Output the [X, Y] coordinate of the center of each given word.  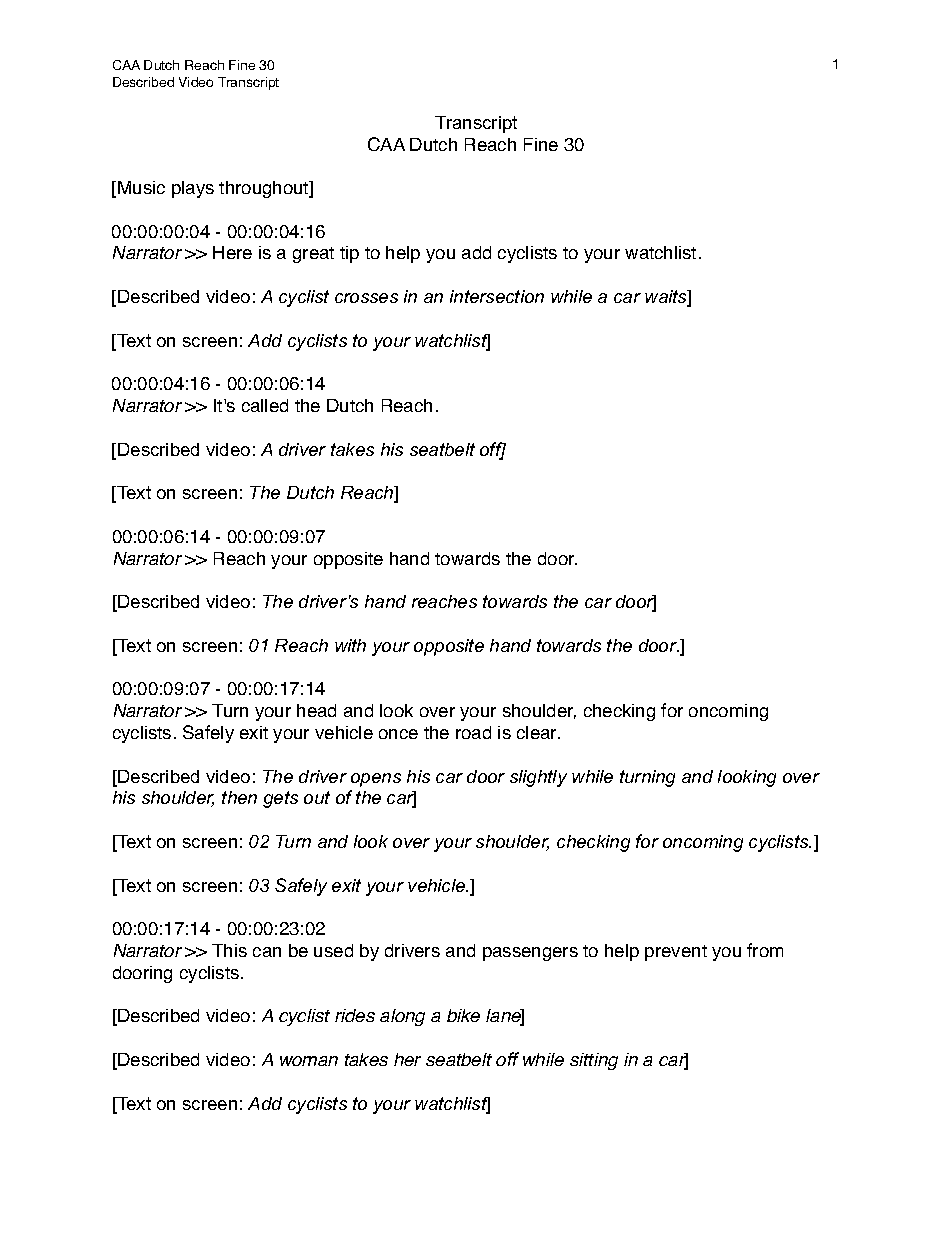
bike [463, 1015]
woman [309, 1061]
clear [538, 732]
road [473, 732]
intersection [497, 296]
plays [193, 189]
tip [349, 254]
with [350, 645]
